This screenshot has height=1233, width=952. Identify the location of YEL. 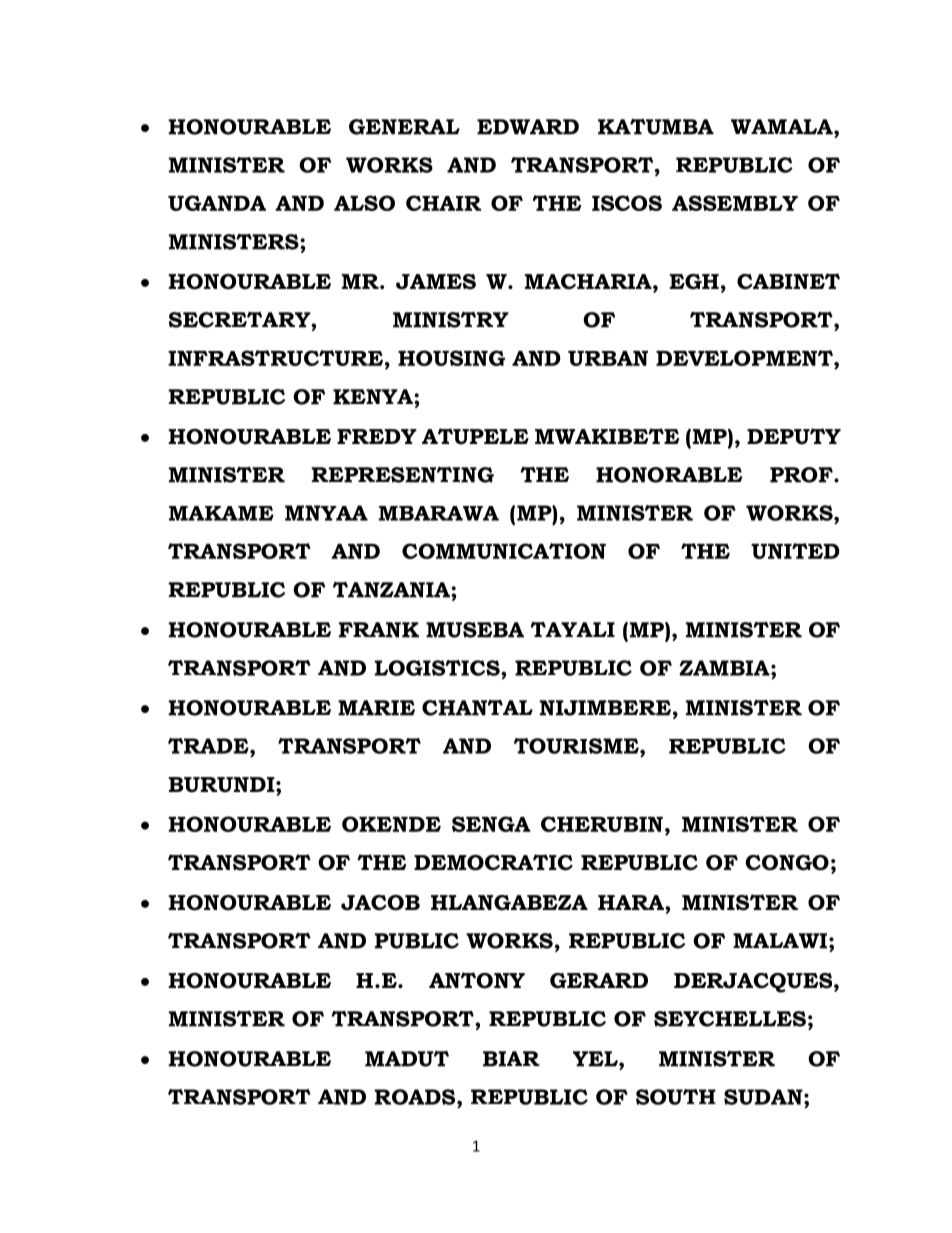
(596, 1059).
